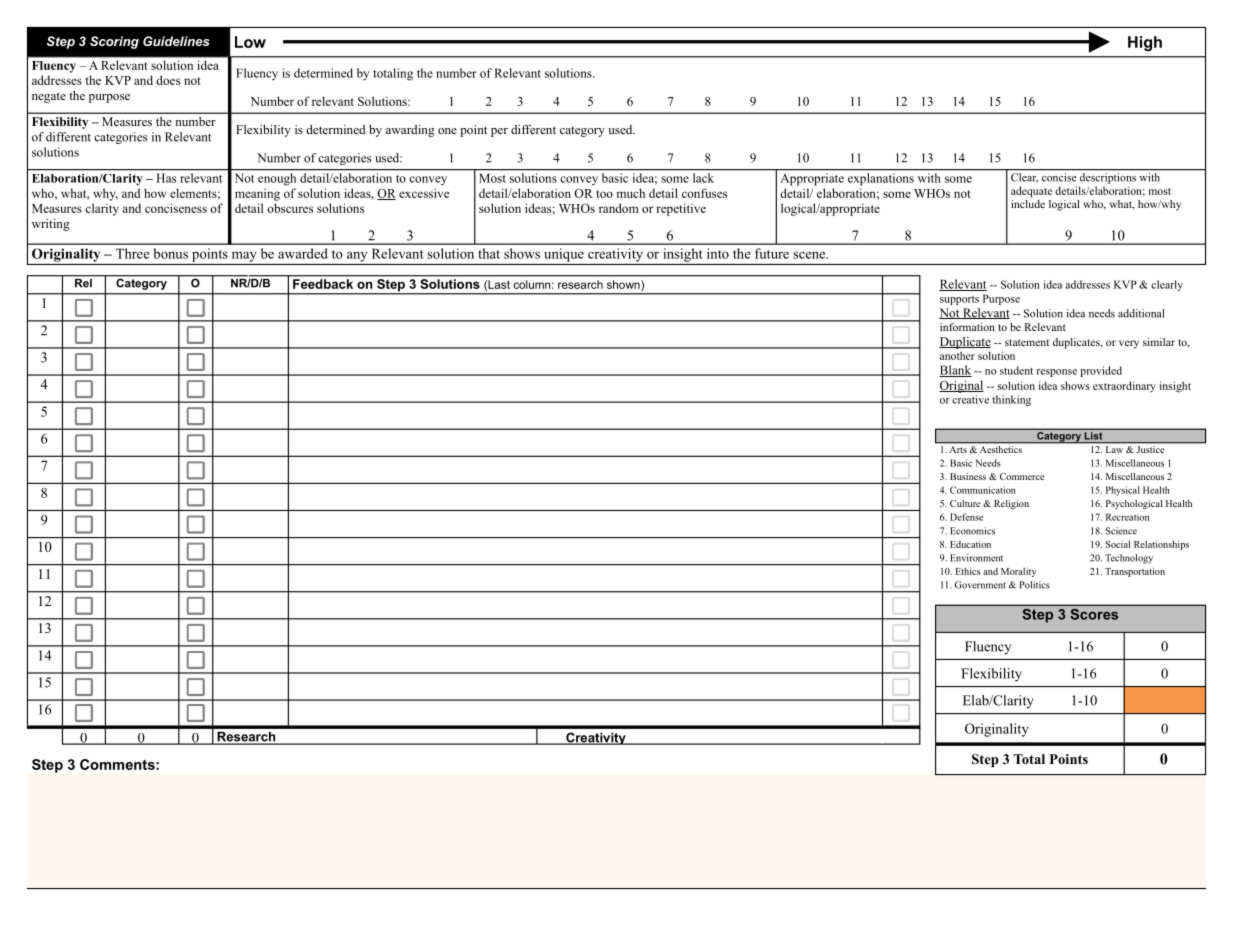 The width and height of the screenshot is (1233, 952). What do you see at coordinates (1145, 43) in the screenshot?
I see `High` at bounding box center [1145, 43].
